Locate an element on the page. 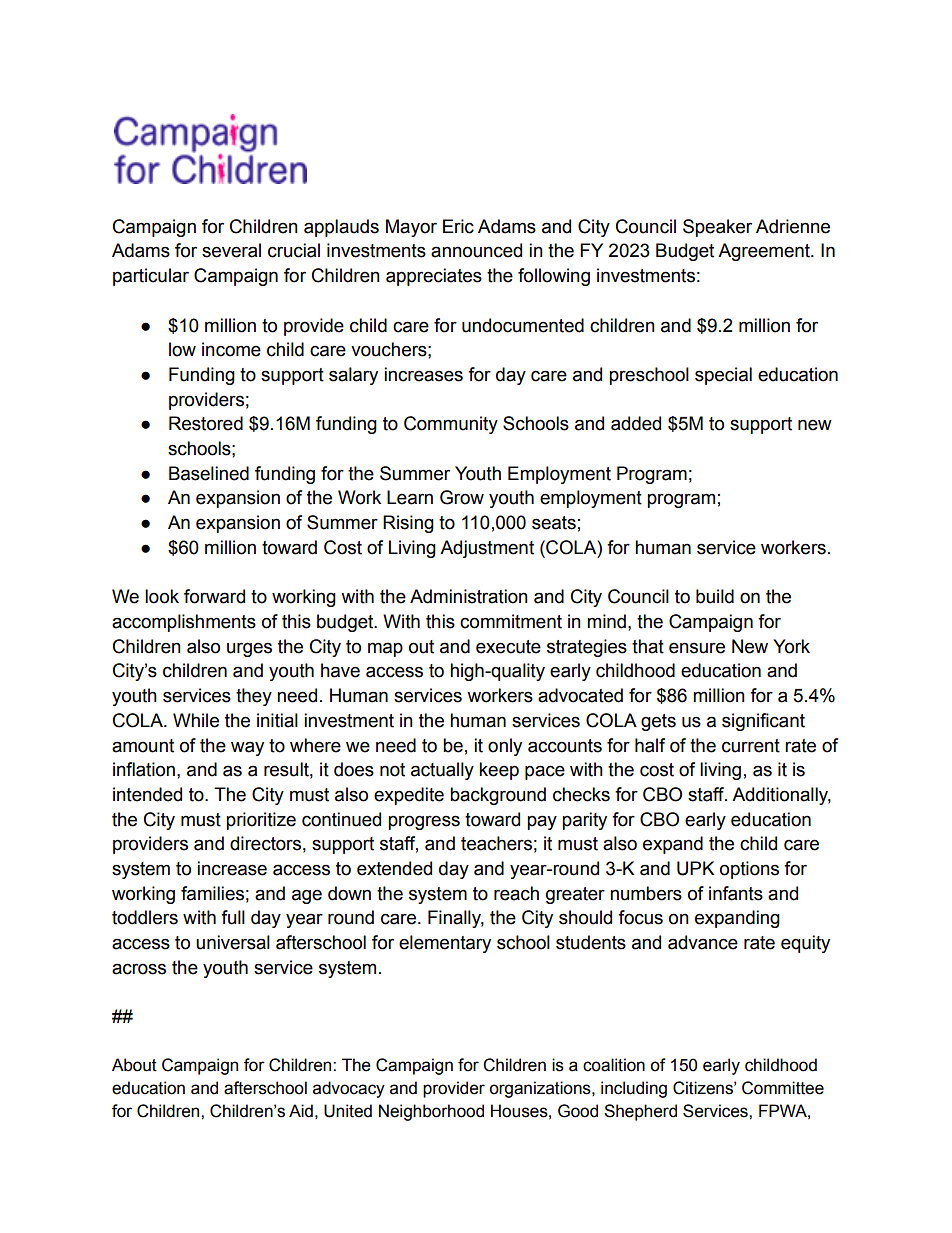 Image resolution: width=952 pixels, height=1233 pixels. About is located at coordinates (134, 1065).
